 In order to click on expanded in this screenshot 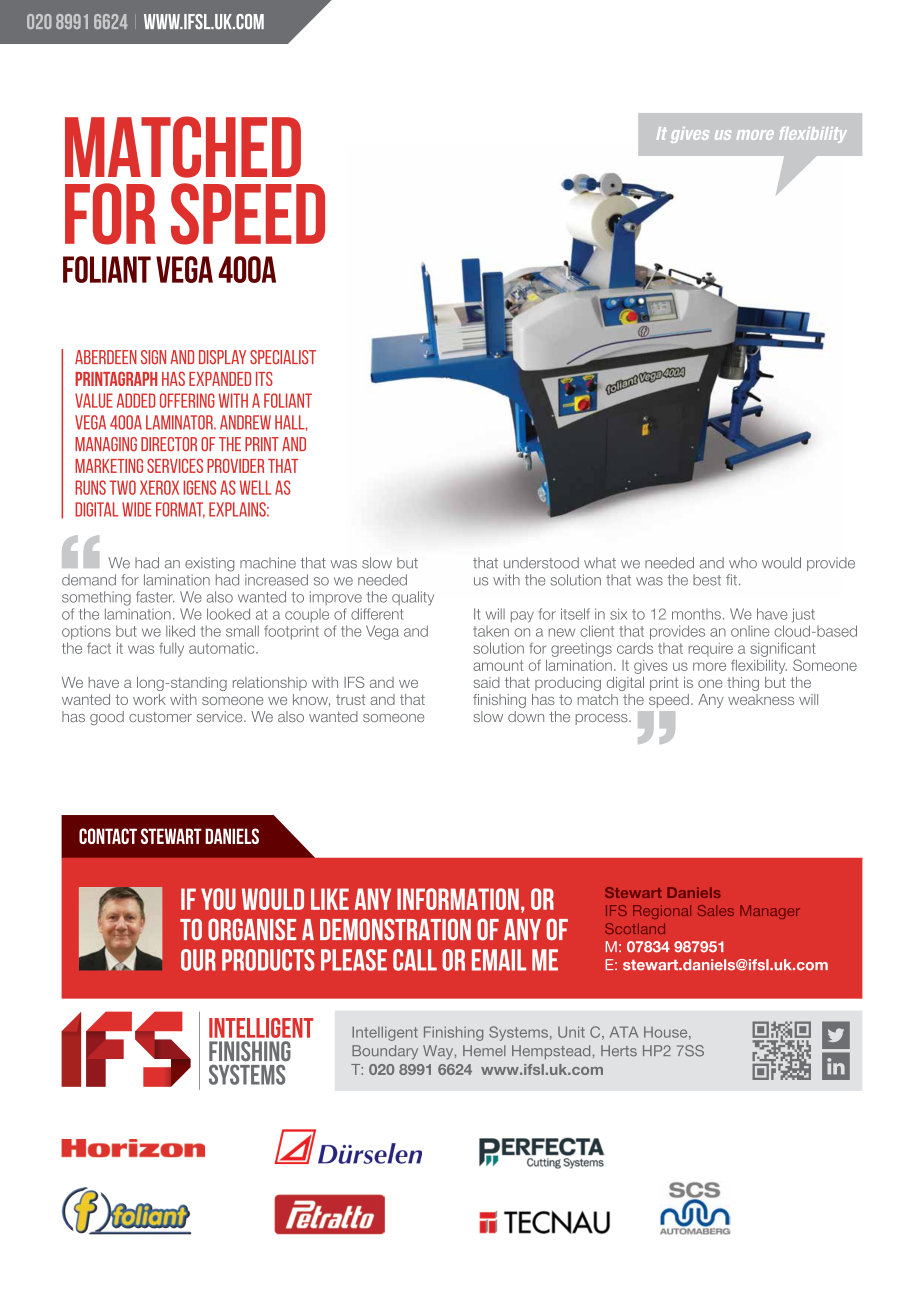, I will do `click(220, 379)`.
